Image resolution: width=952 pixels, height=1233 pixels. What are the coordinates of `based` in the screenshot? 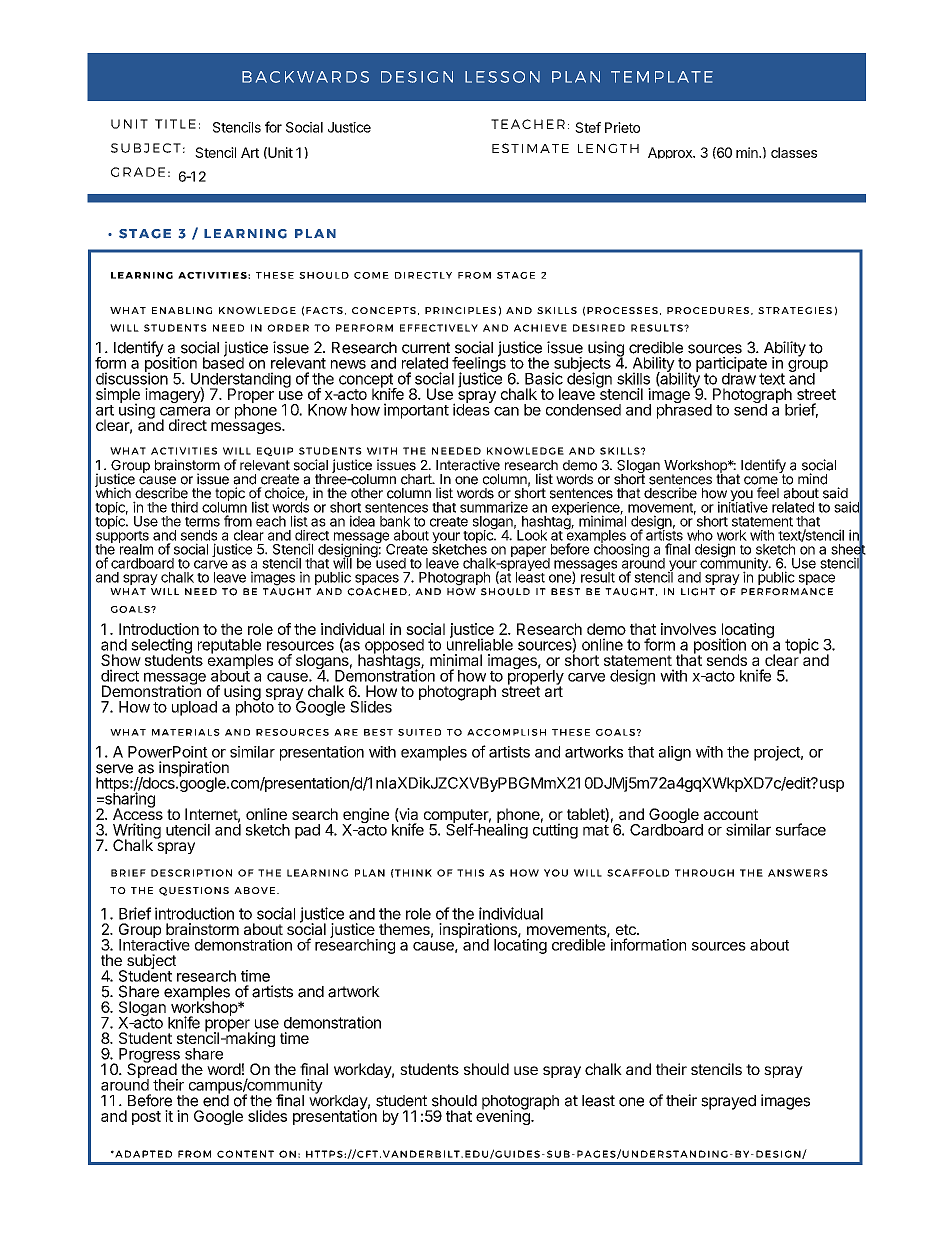 It's located at (223, 362).
